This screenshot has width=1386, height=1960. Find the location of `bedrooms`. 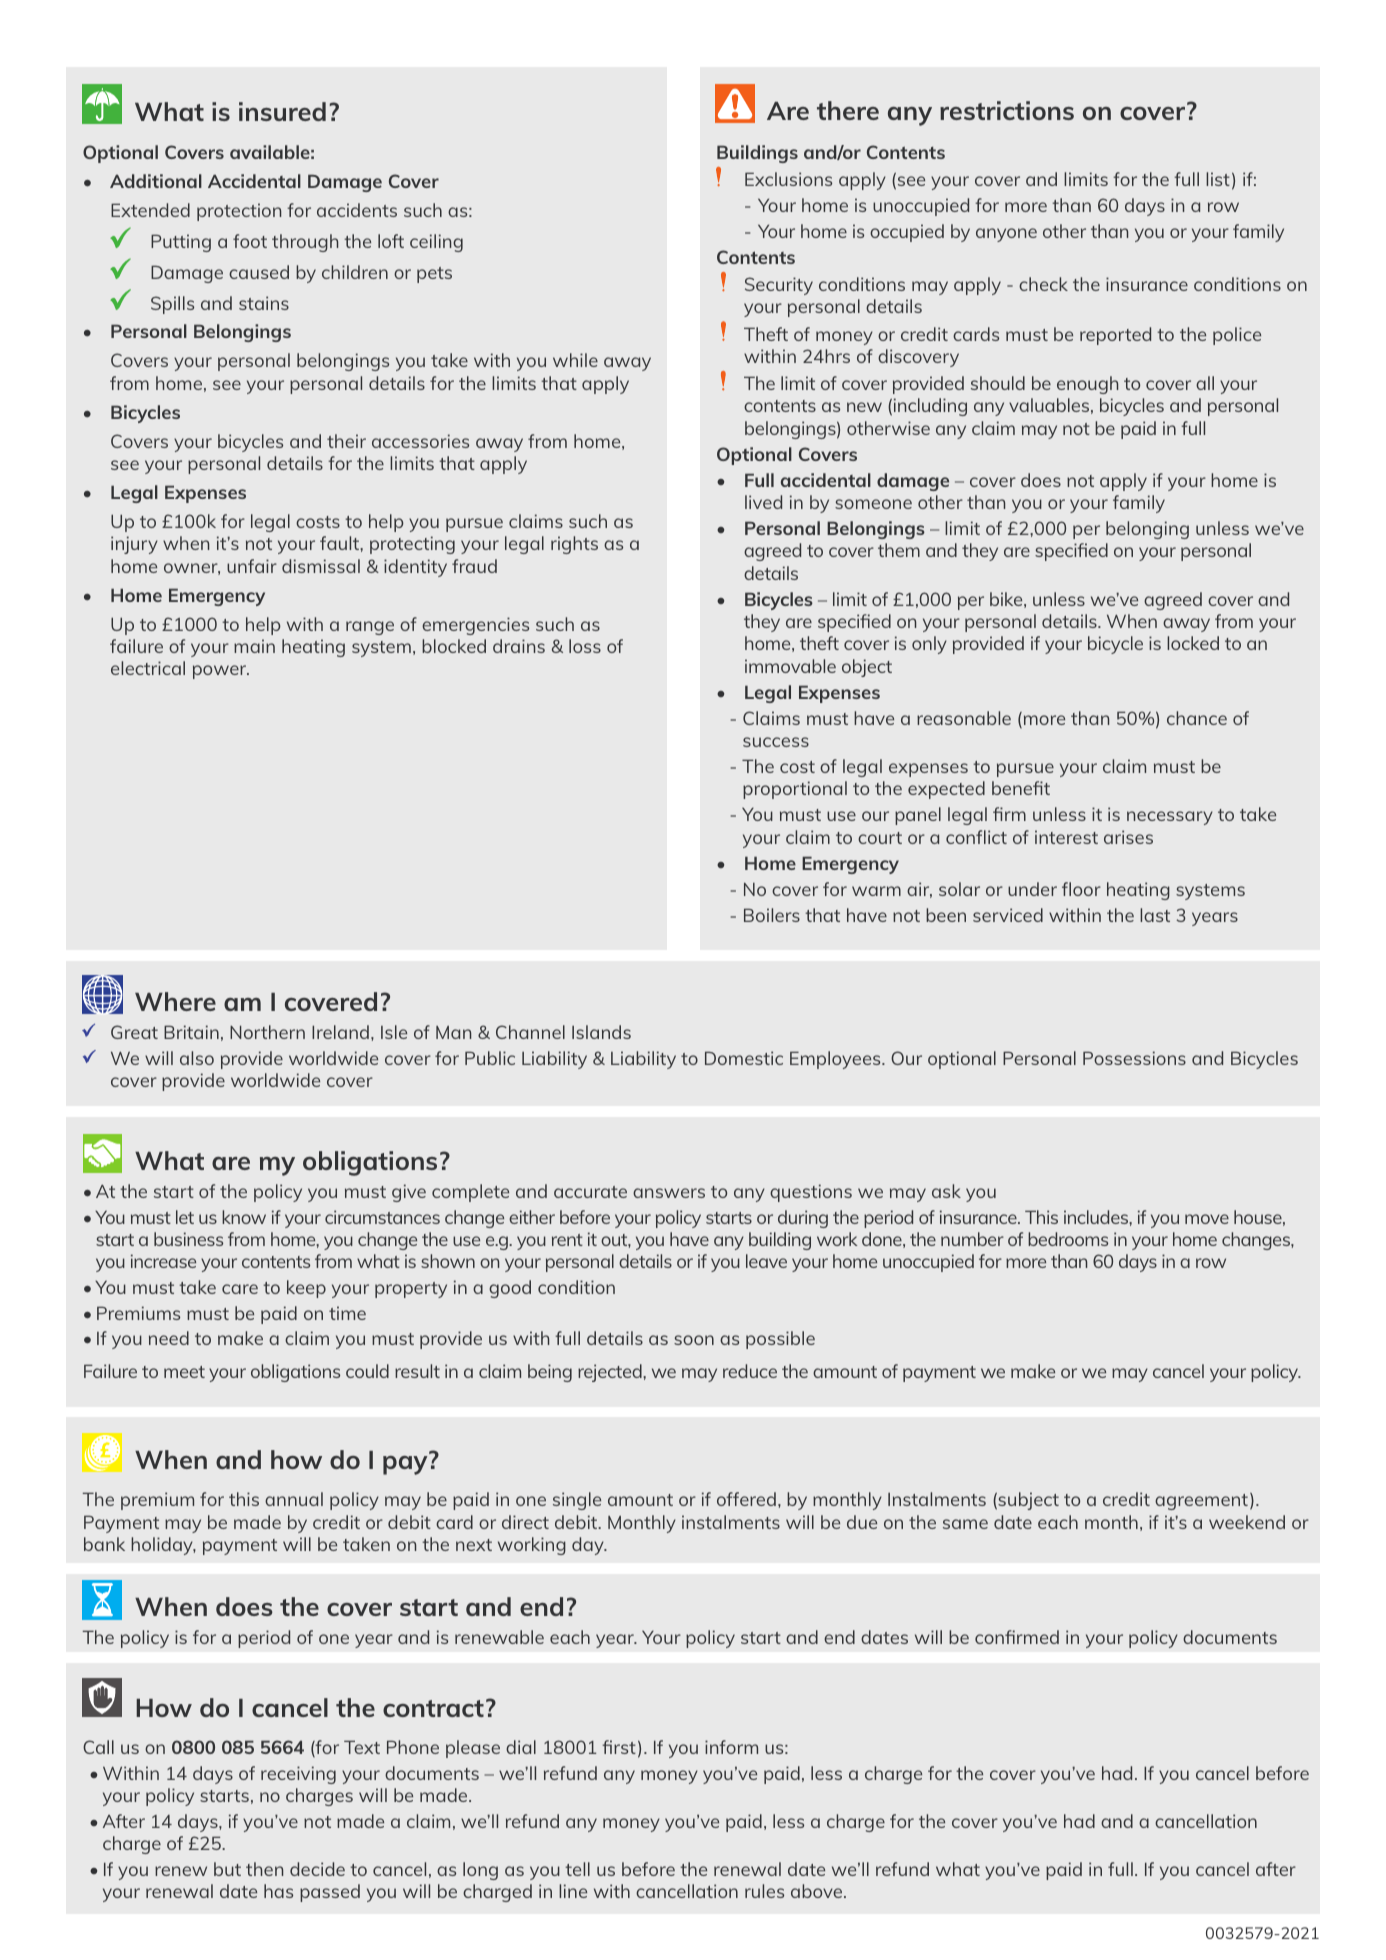

bedrooms is located at coordinates (1068, 1239).
